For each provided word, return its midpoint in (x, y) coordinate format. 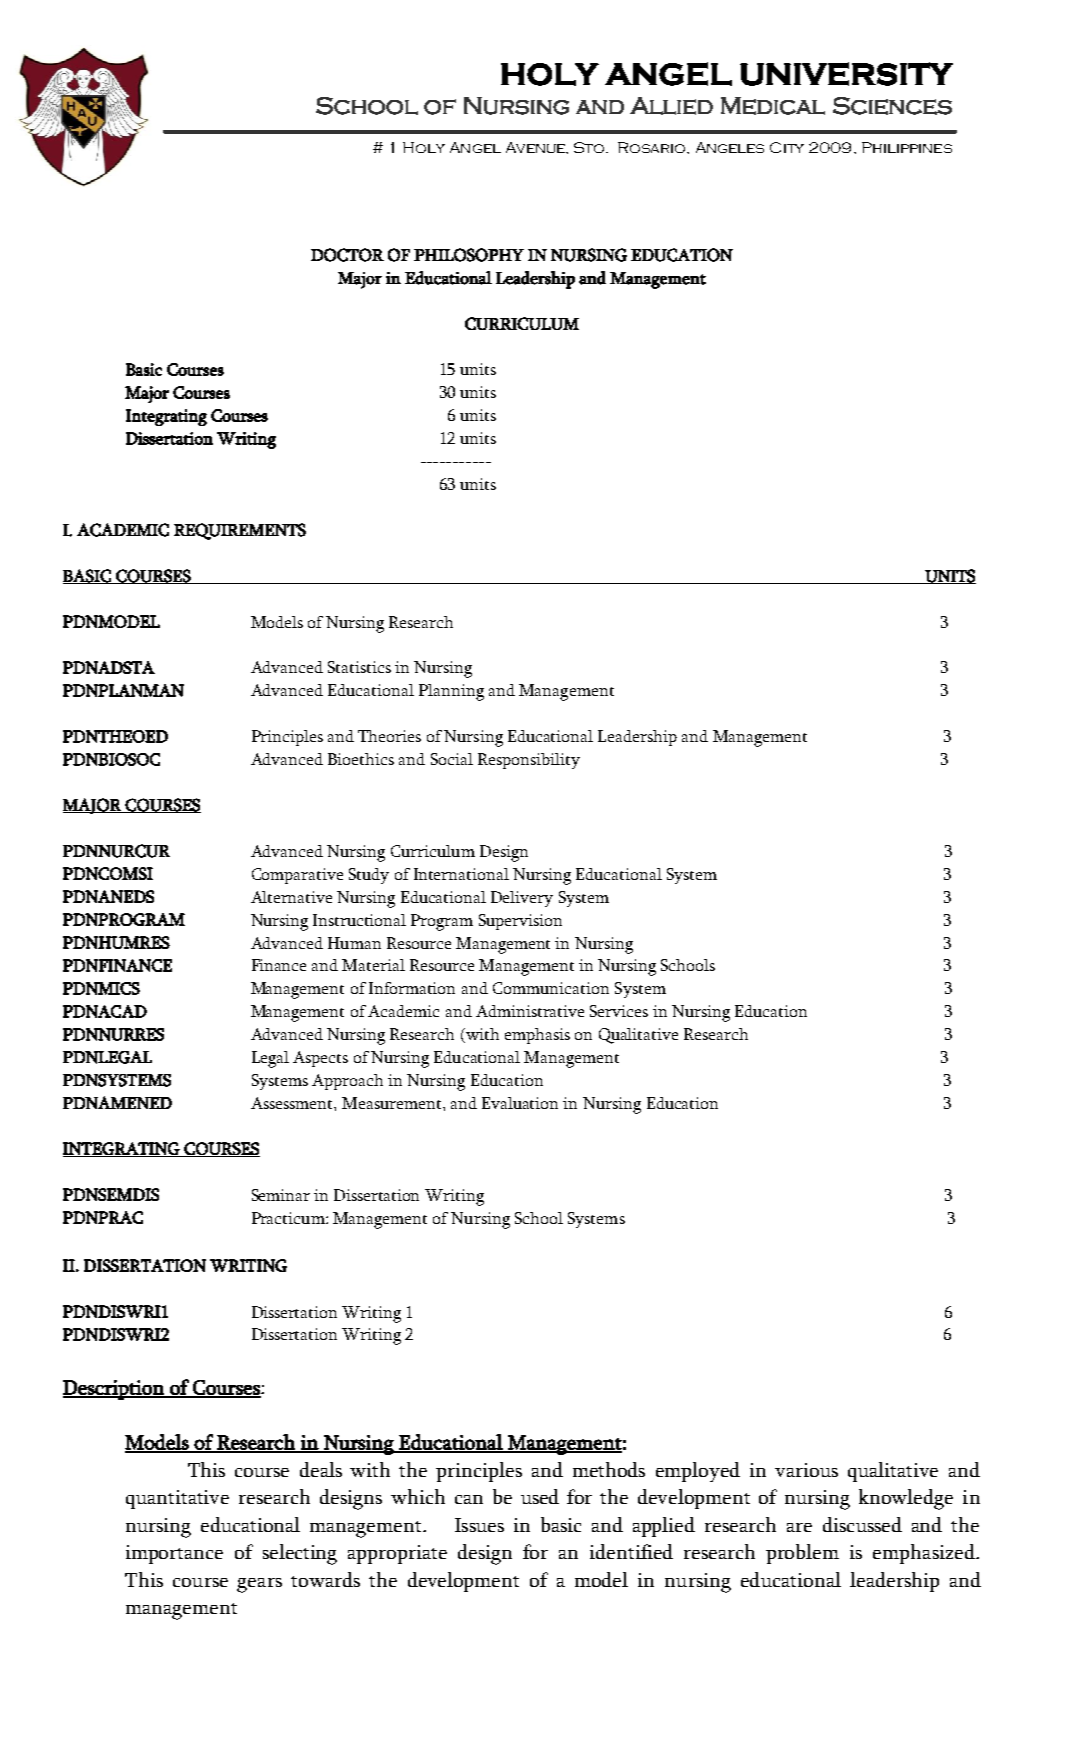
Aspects (320, 1059)
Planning (451, 692)
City (787, 147)
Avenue (536, 147)
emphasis (537, 1036)
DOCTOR (347, 255)
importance (174, 1554)
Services (619, 1011)
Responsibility (529, 761)
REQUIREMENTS (240, 531)
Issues (479, 1525)
